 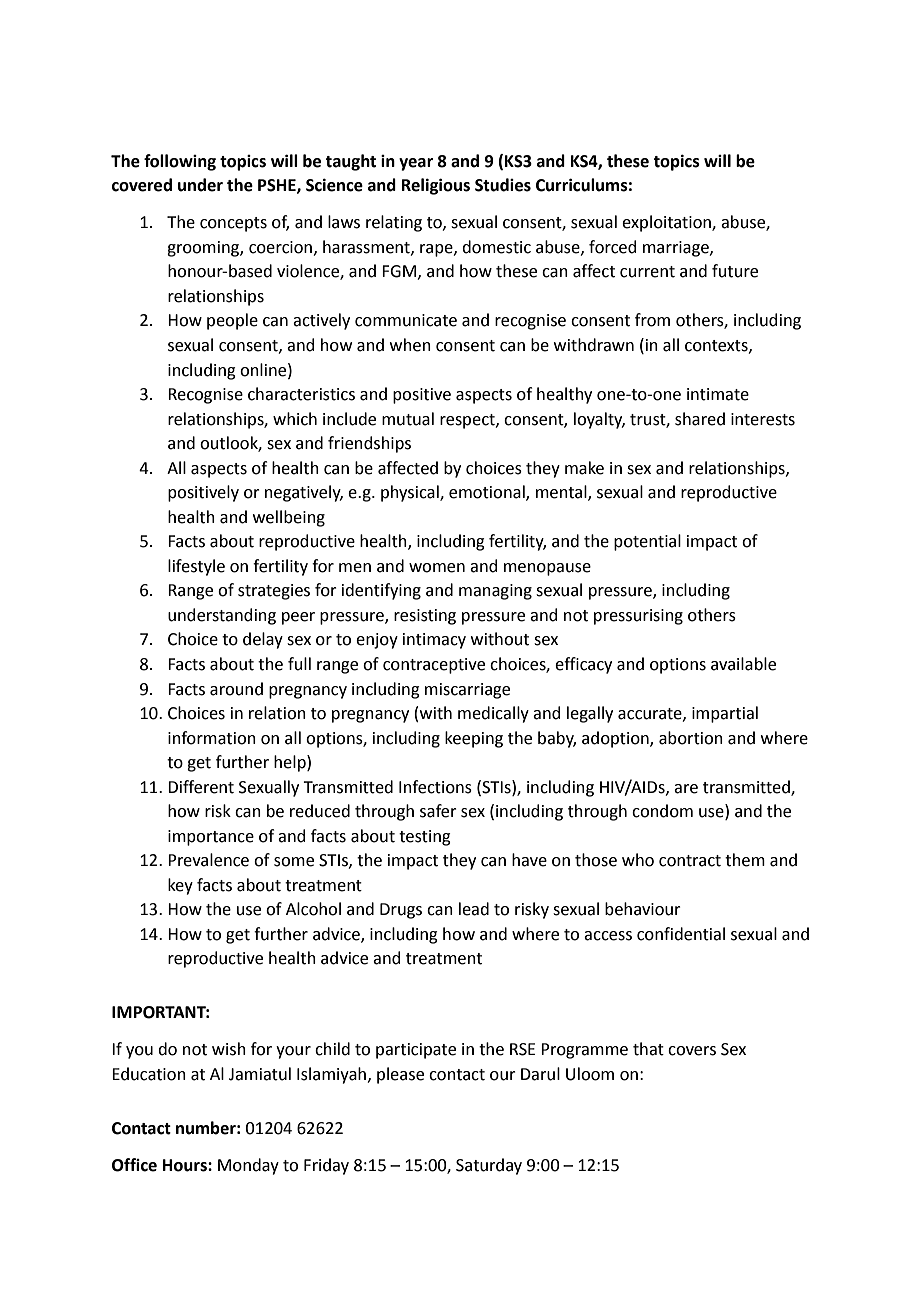 I want to click on exploitation, so click(x=667, y=223).
